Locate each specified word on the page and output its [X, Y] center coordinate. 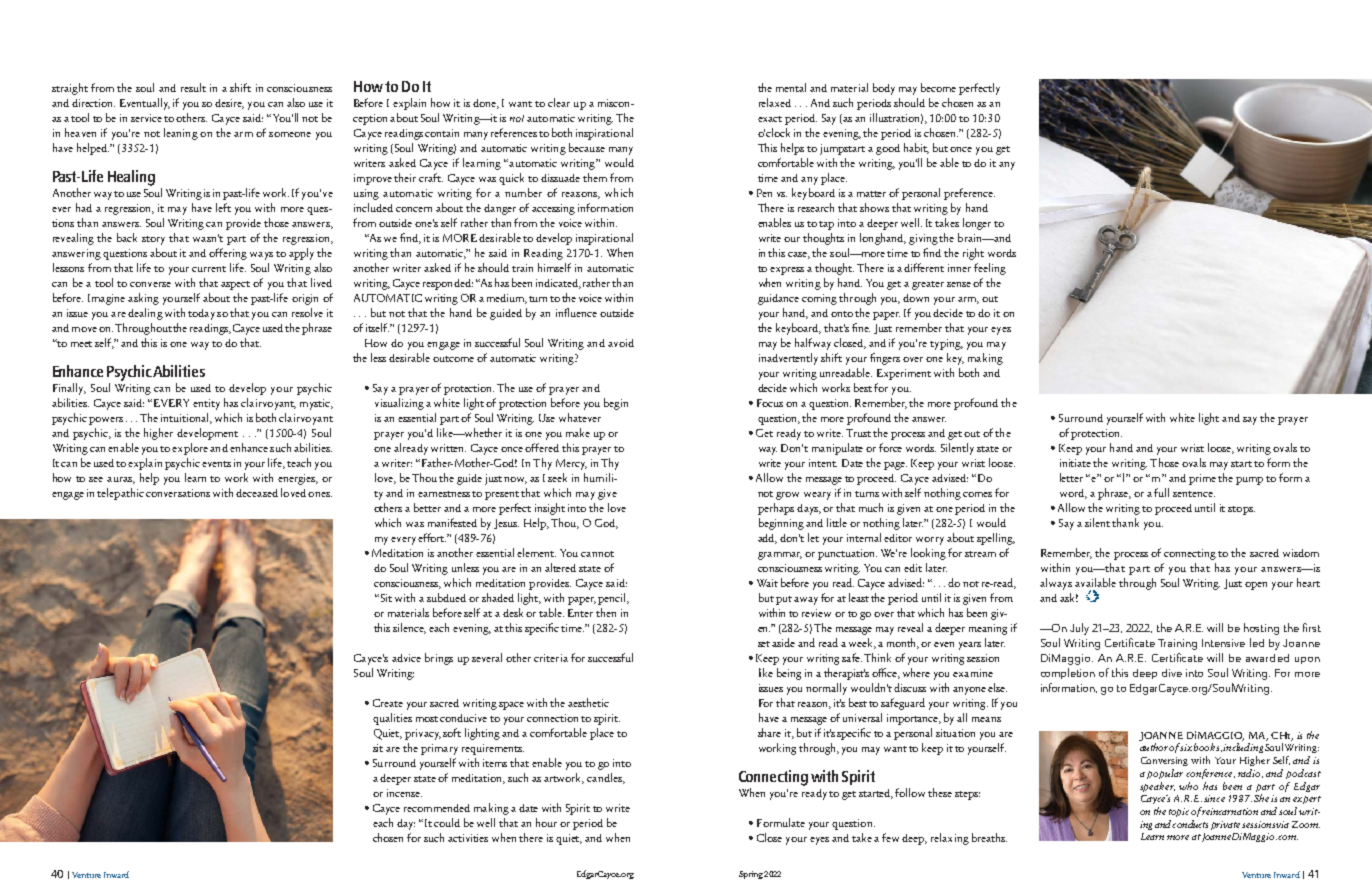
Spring [751, 875]
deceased [257, 493]
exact [770, 119]
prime [1202, 479]
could [447, 822]
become [938, 87]
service [146, 118]
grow [787, 496]
